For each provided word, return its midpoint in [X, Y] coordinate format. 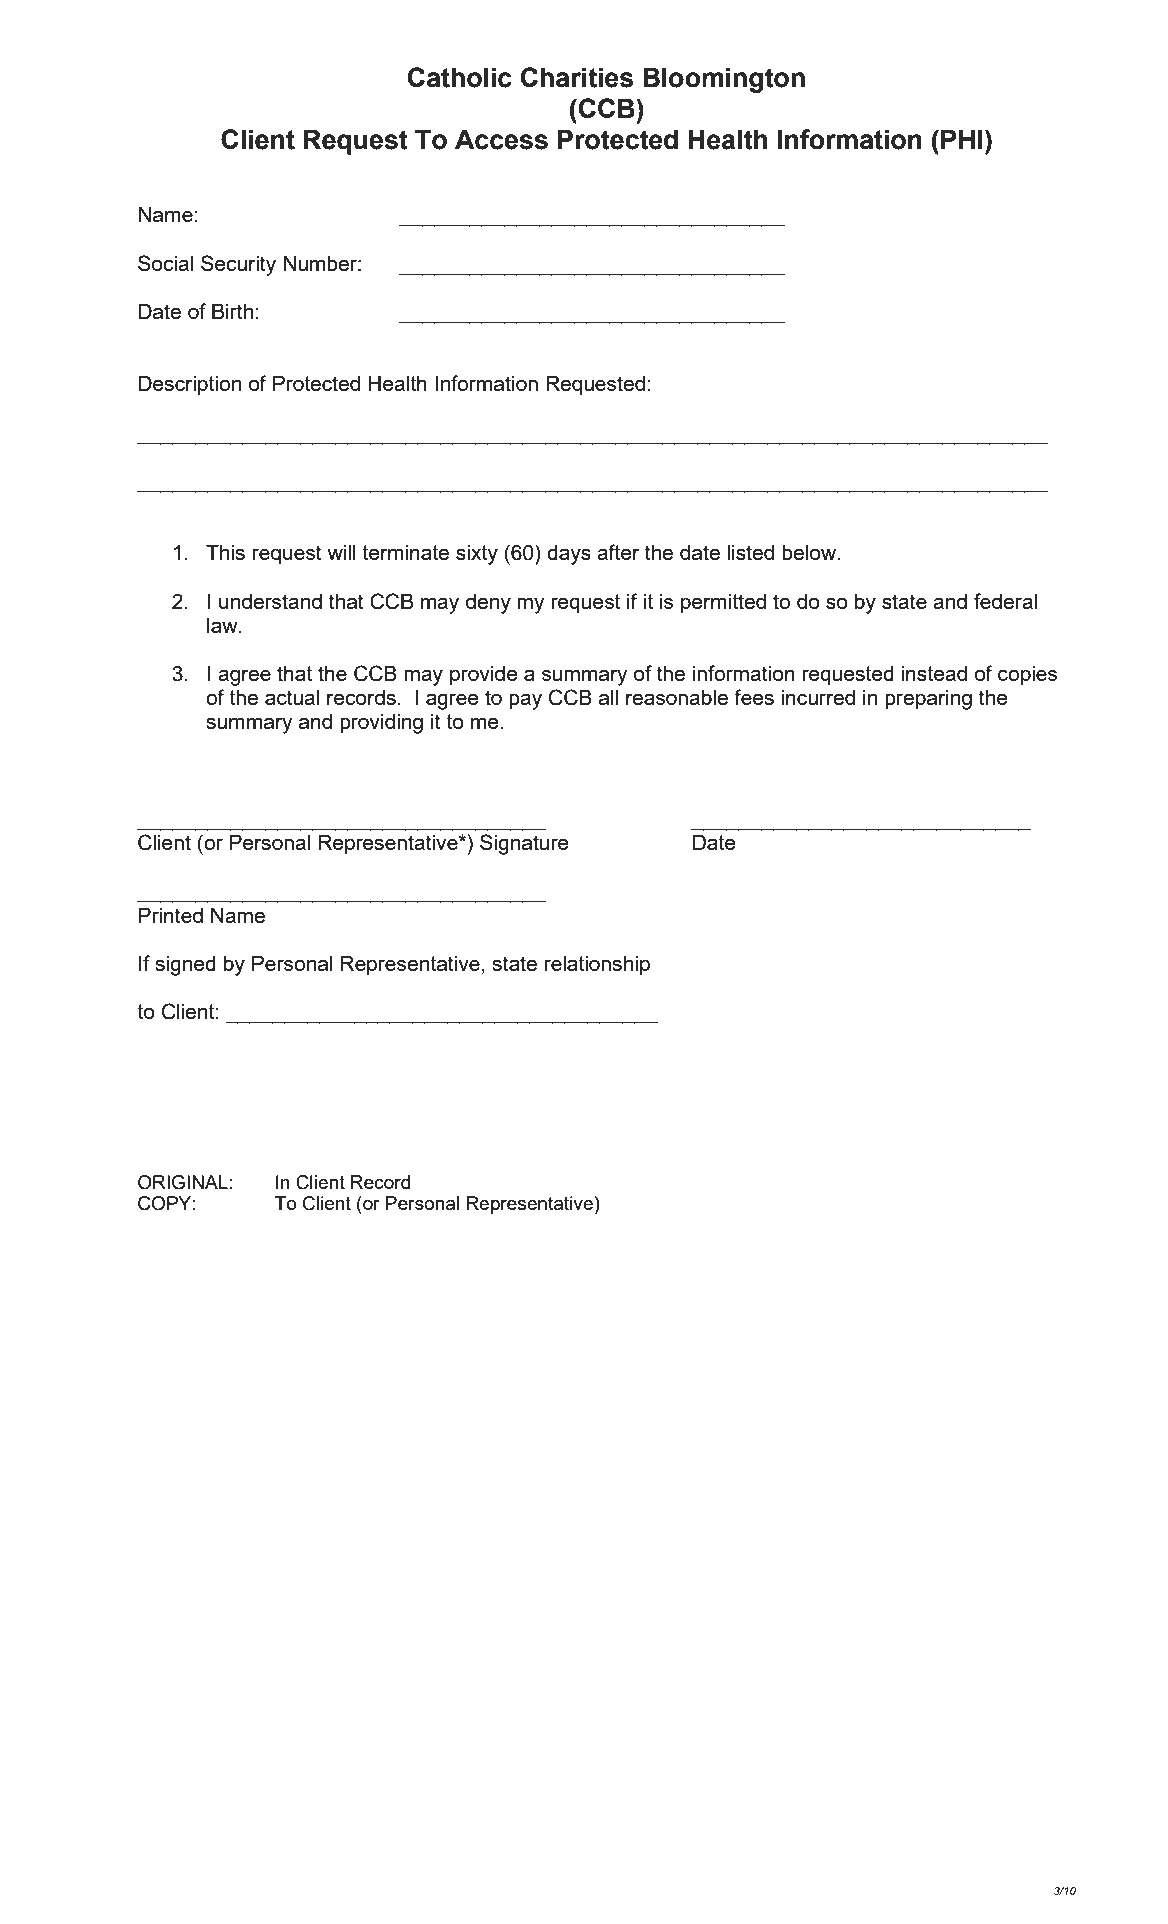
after [618, 552]
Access [501, 139]
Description [190, 386]
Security [238, 265]
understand [270, 601]
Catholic [460, 77]
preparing [928, 700]
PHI [961, 139]
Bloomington [724, 80]
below [810, 552]
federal [1005, 601]
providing [381, 724]
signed [185, 966]
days [569, 555]
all [608, 697]
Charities [577, 77]
